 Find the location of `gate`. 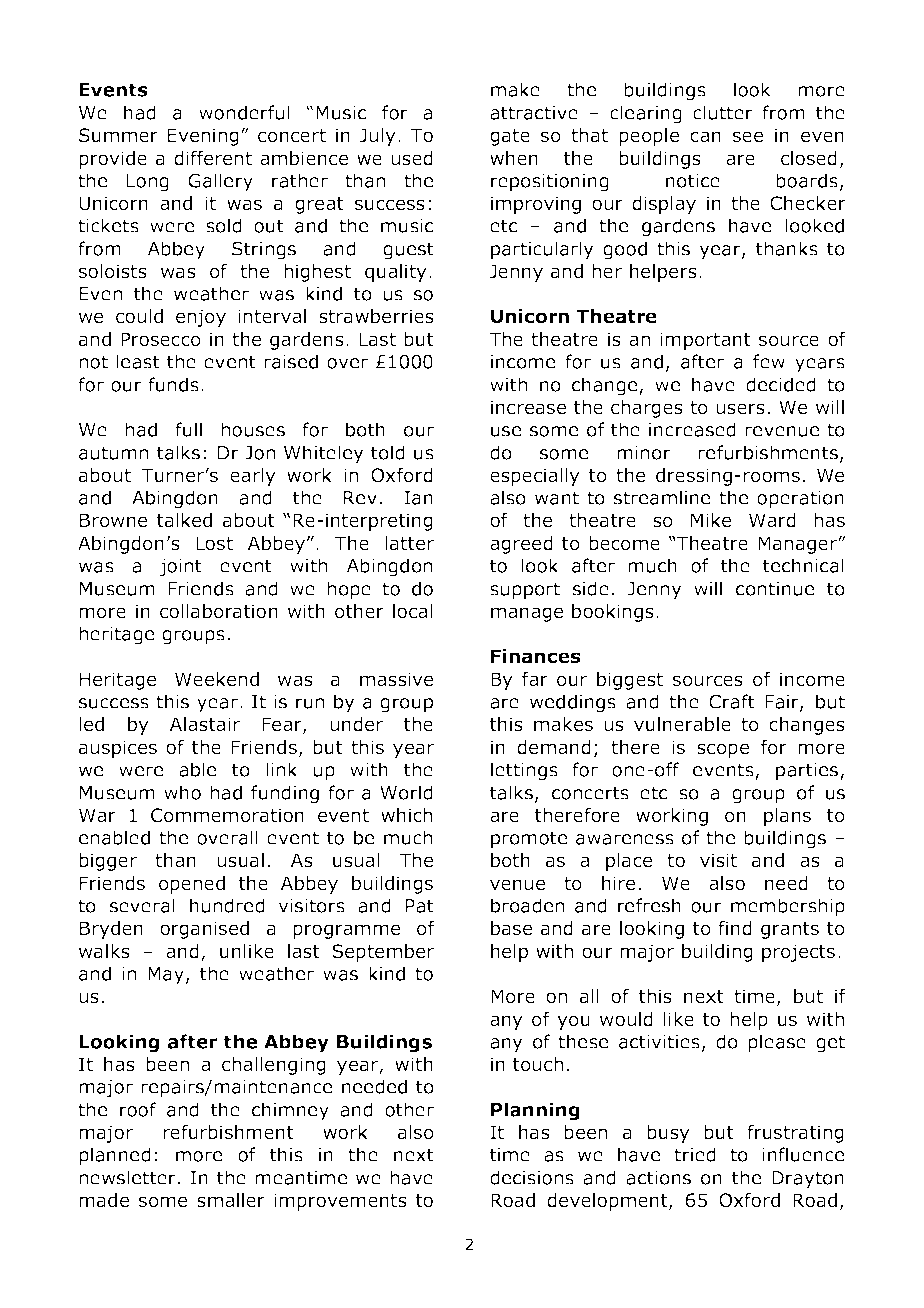

gate is located at coordinates (510, 137).
